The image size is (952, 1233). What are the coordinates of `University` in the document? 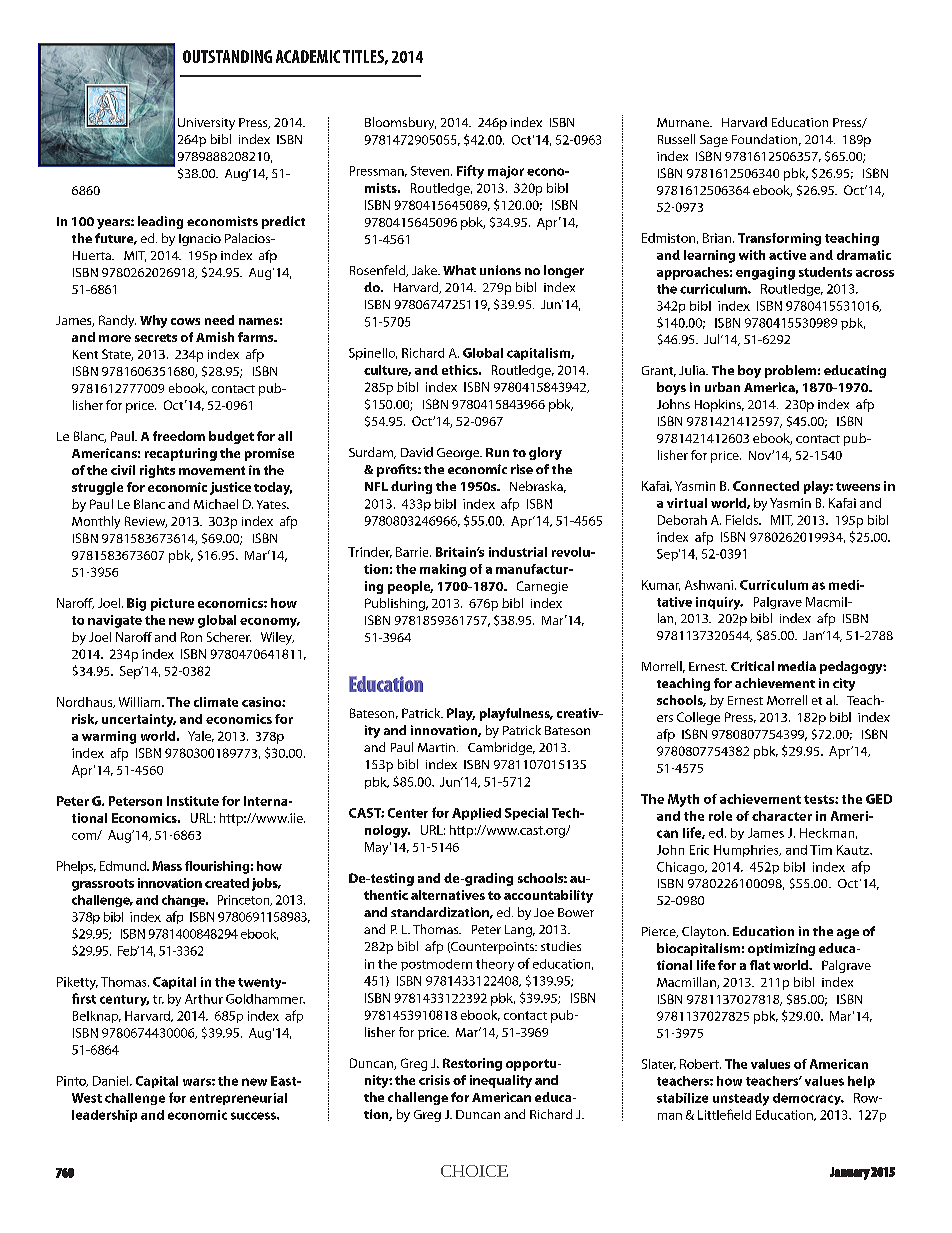 It's located at (206, 124).
